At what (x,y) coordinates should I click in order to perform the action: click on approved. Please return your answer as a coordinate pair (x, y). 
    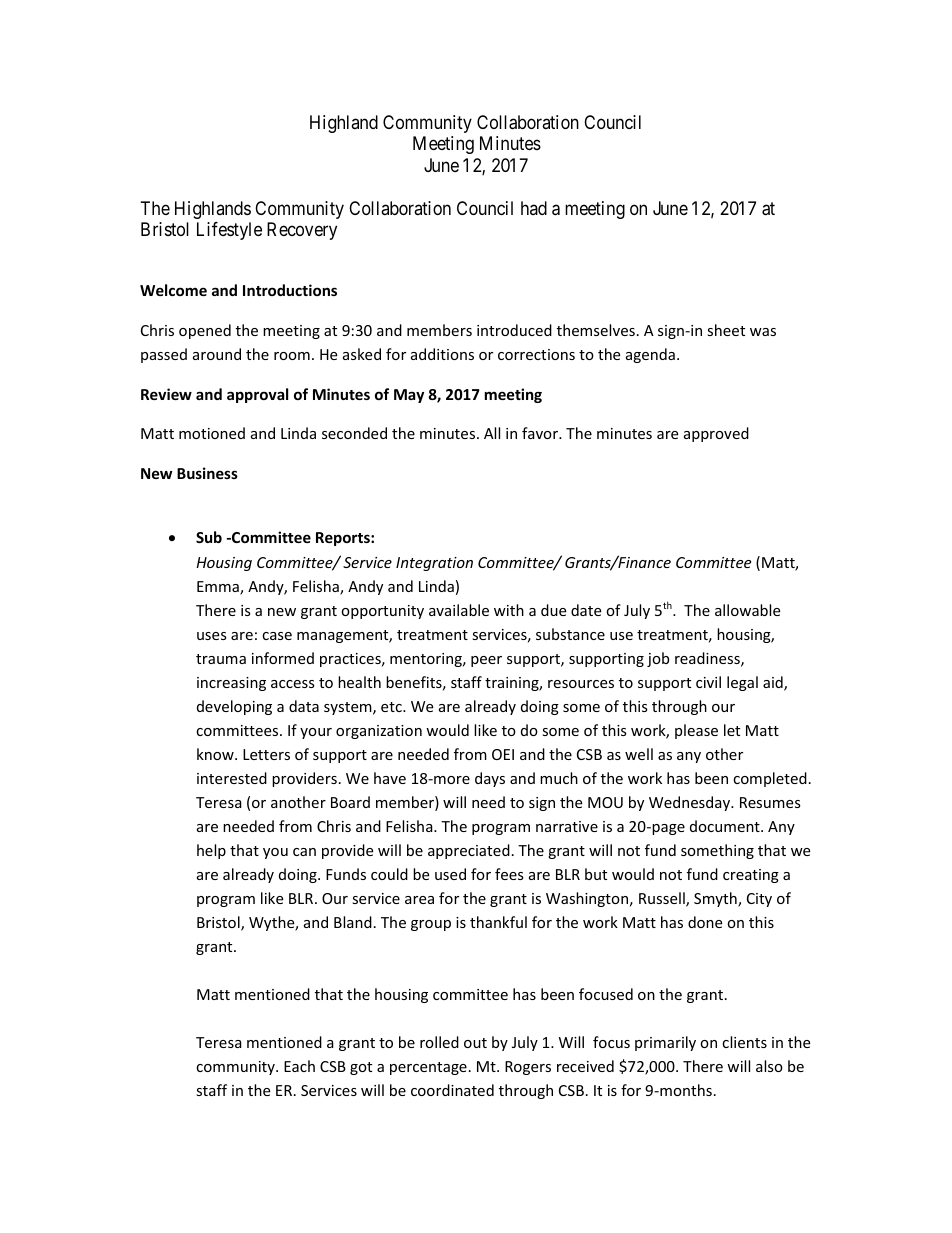
    Looking at the image, I should click on (716, 434).
